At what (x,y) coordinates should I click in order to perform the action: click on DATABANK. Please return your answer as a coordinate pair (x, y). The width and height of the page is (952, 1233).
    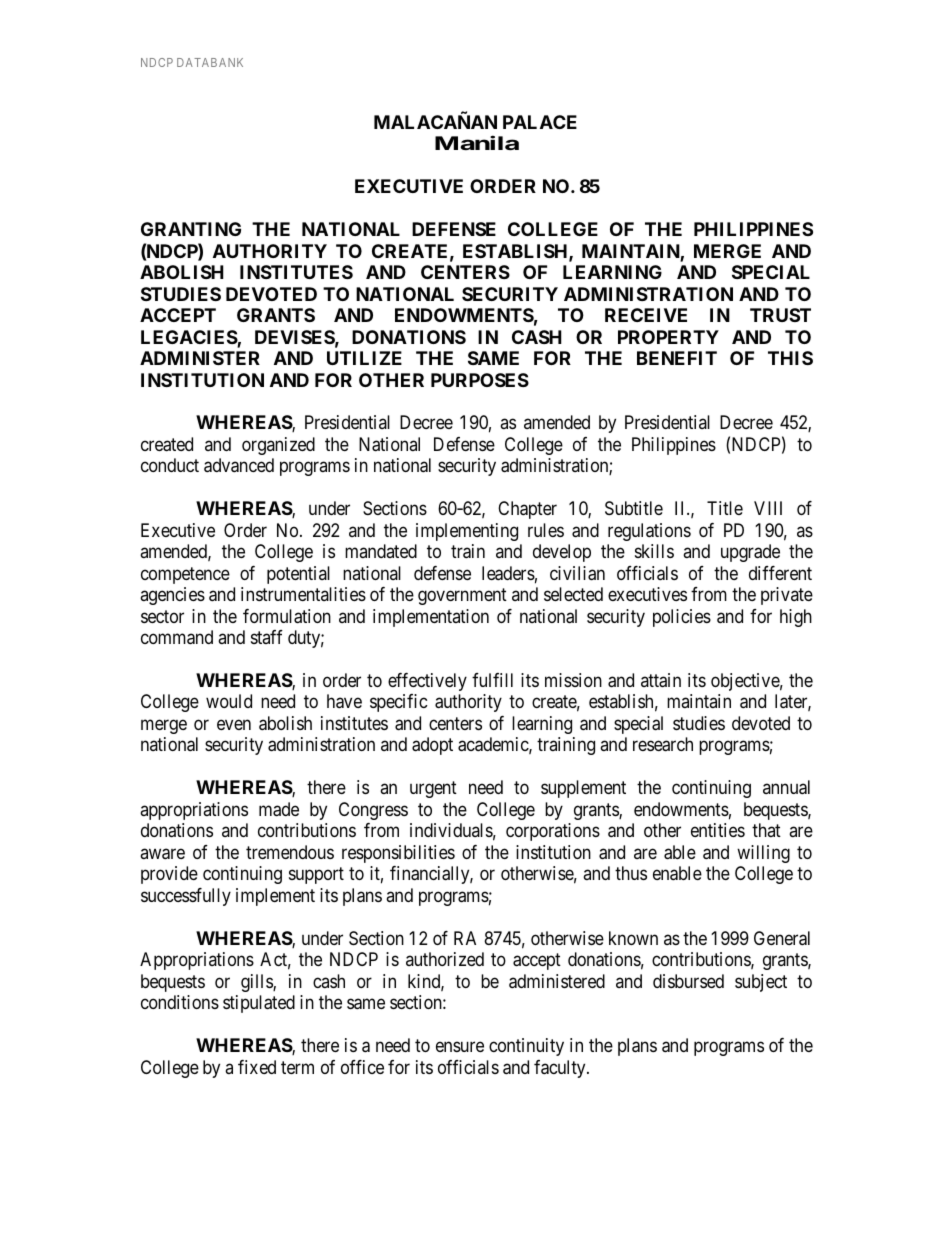
    Looking at the image, I should click on (210, 62).
